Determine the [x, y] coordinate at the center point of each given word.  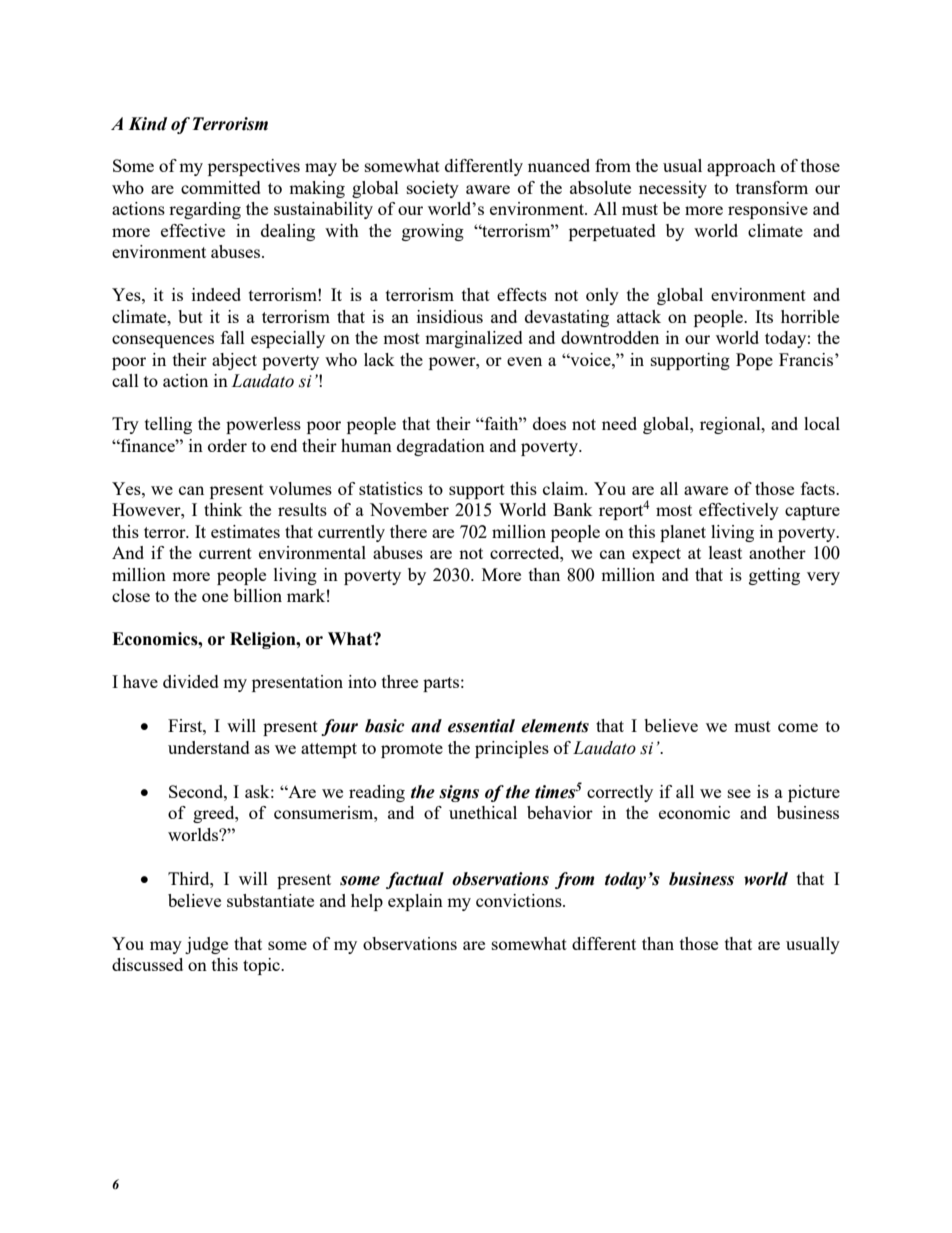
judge [206, 945]
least [725, 552]
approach [741, 167]
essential [481, 726]
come [798, 727]
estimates [245, 531]
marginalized [474, 339]
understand [209, 747]
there [408, 531]
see [739, 793]
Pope [754, 361]
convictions [520, 900]
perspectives [254, 167]
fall [233, 337]
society [433, 189]
